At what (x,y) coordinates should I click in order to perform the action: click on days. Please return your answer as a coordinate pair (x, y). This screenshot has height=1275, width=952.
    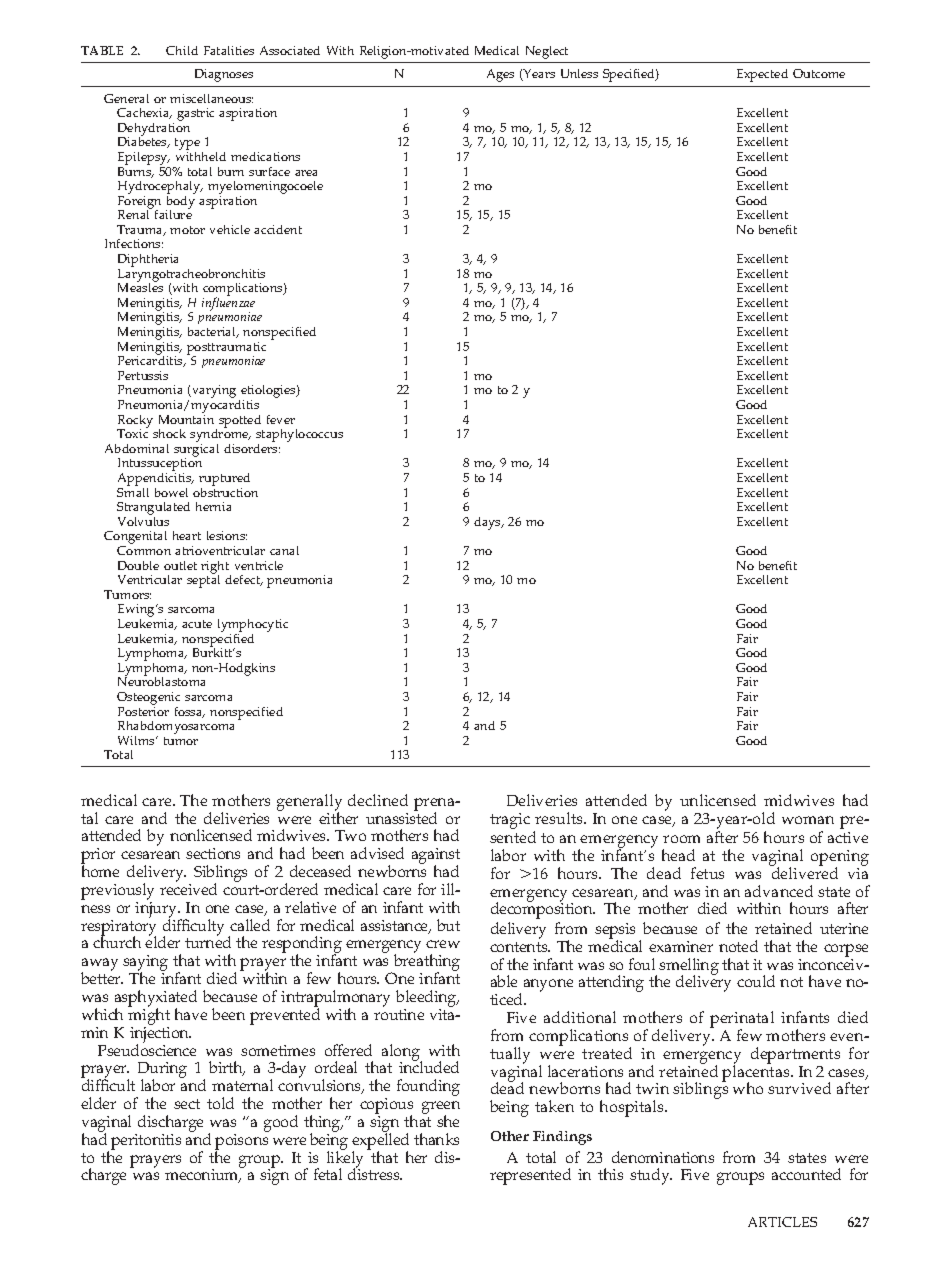
    Looking at the image, I should click on (488, 523).
